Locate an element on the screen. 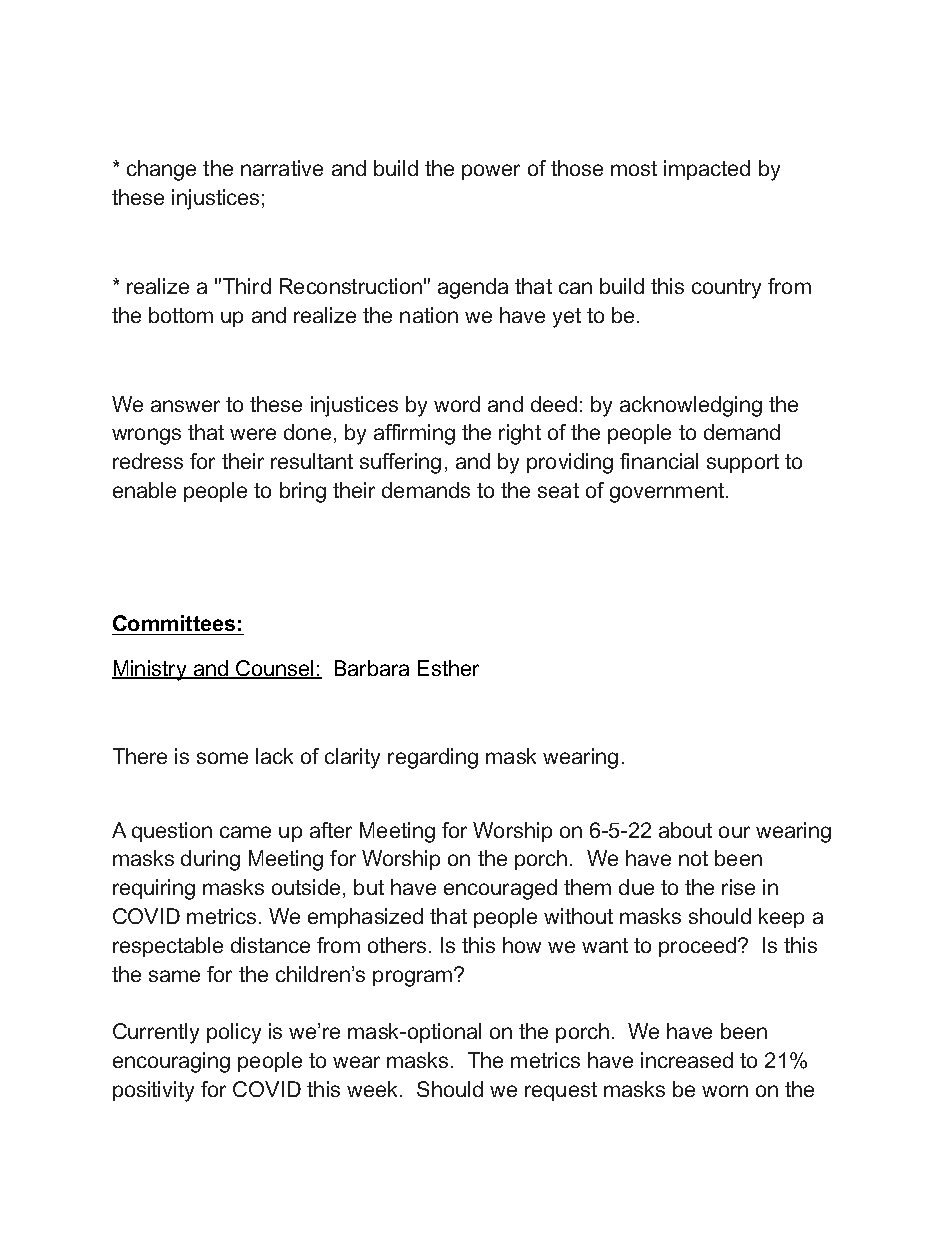  some is located at coordinates (222, 758).
